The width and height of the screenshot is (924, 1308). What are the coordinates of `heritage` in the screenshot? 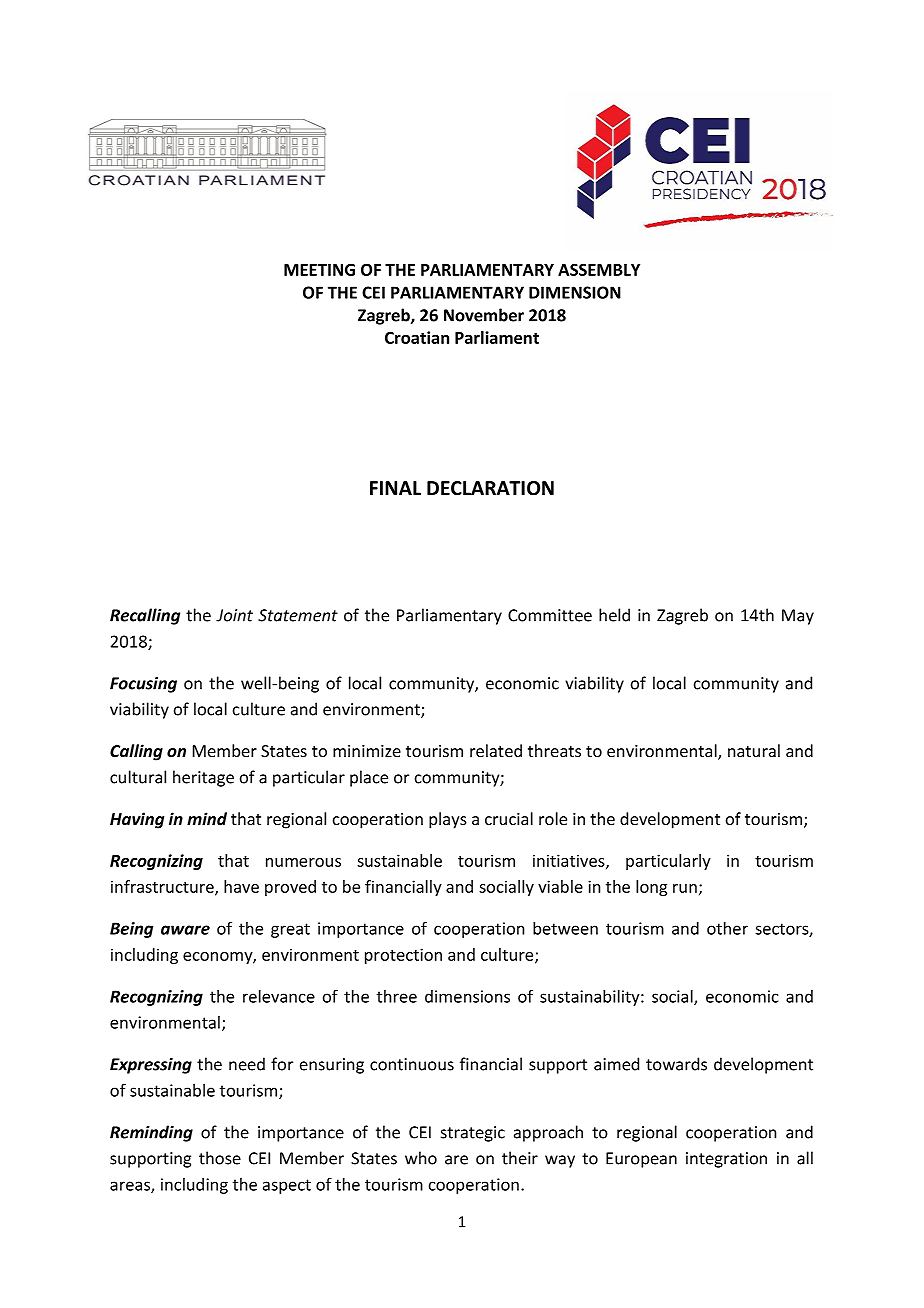 It's located at (203, 778).
